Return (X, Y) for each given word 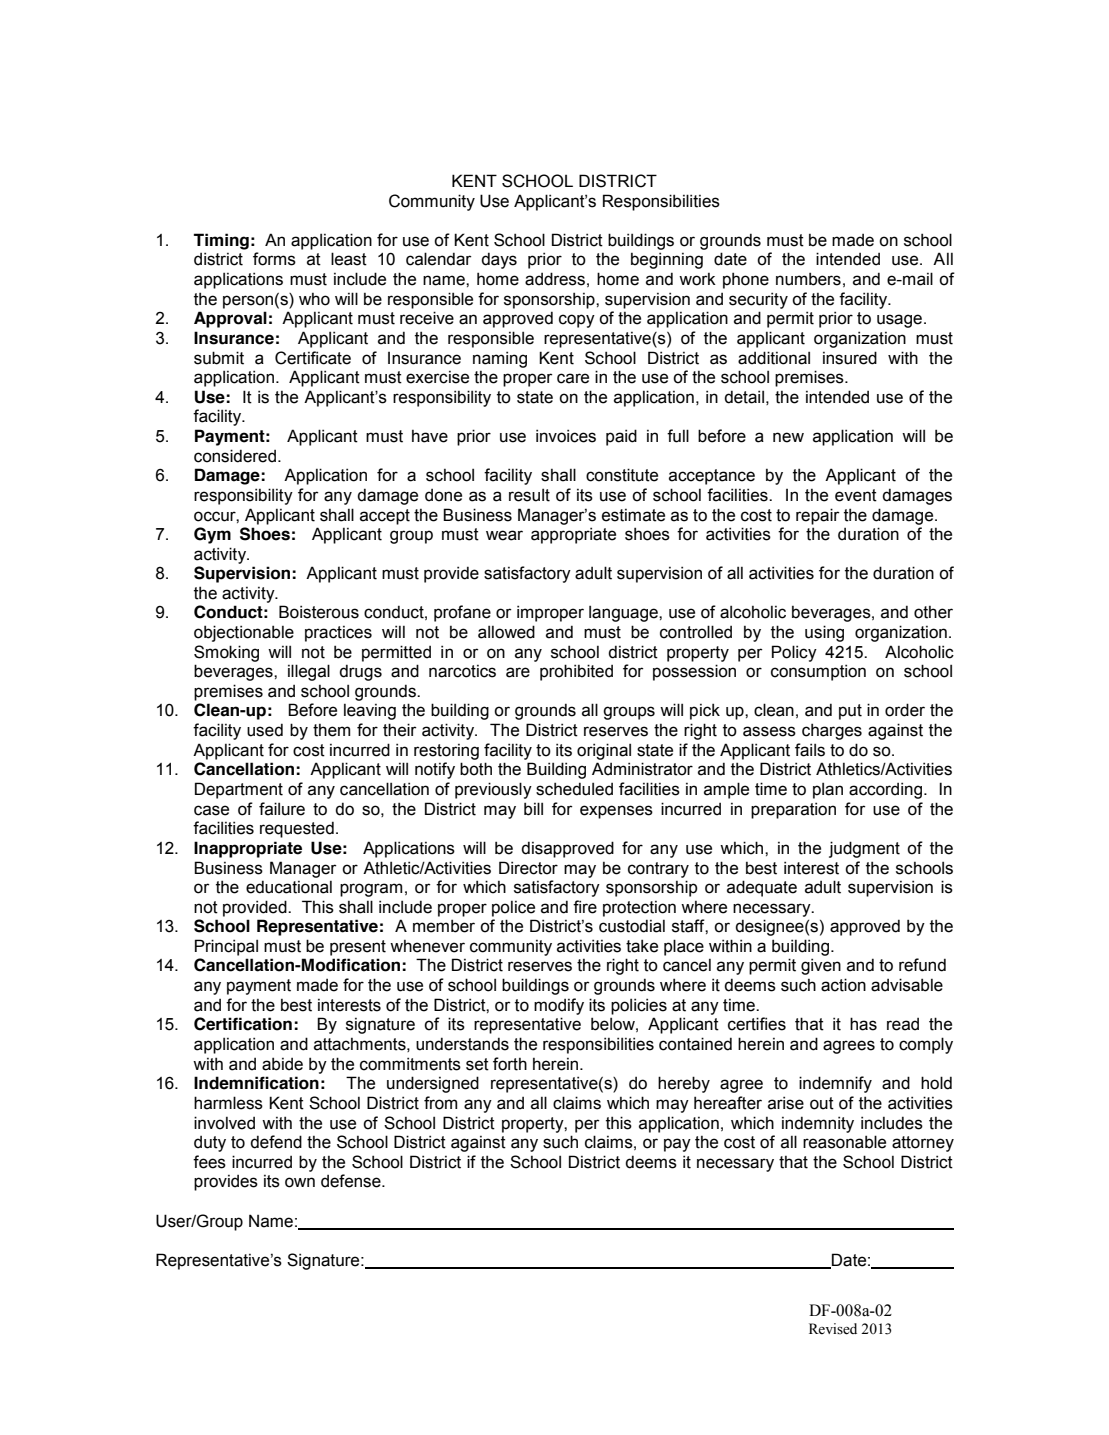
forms (274, 259)
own (300, 1182)
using (824, 633)
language (624, 613)
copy (577, 321)
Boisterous (319, 612)
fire (585, 907)
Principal (226, 947)
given (821, 966)
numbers (808, 279)
